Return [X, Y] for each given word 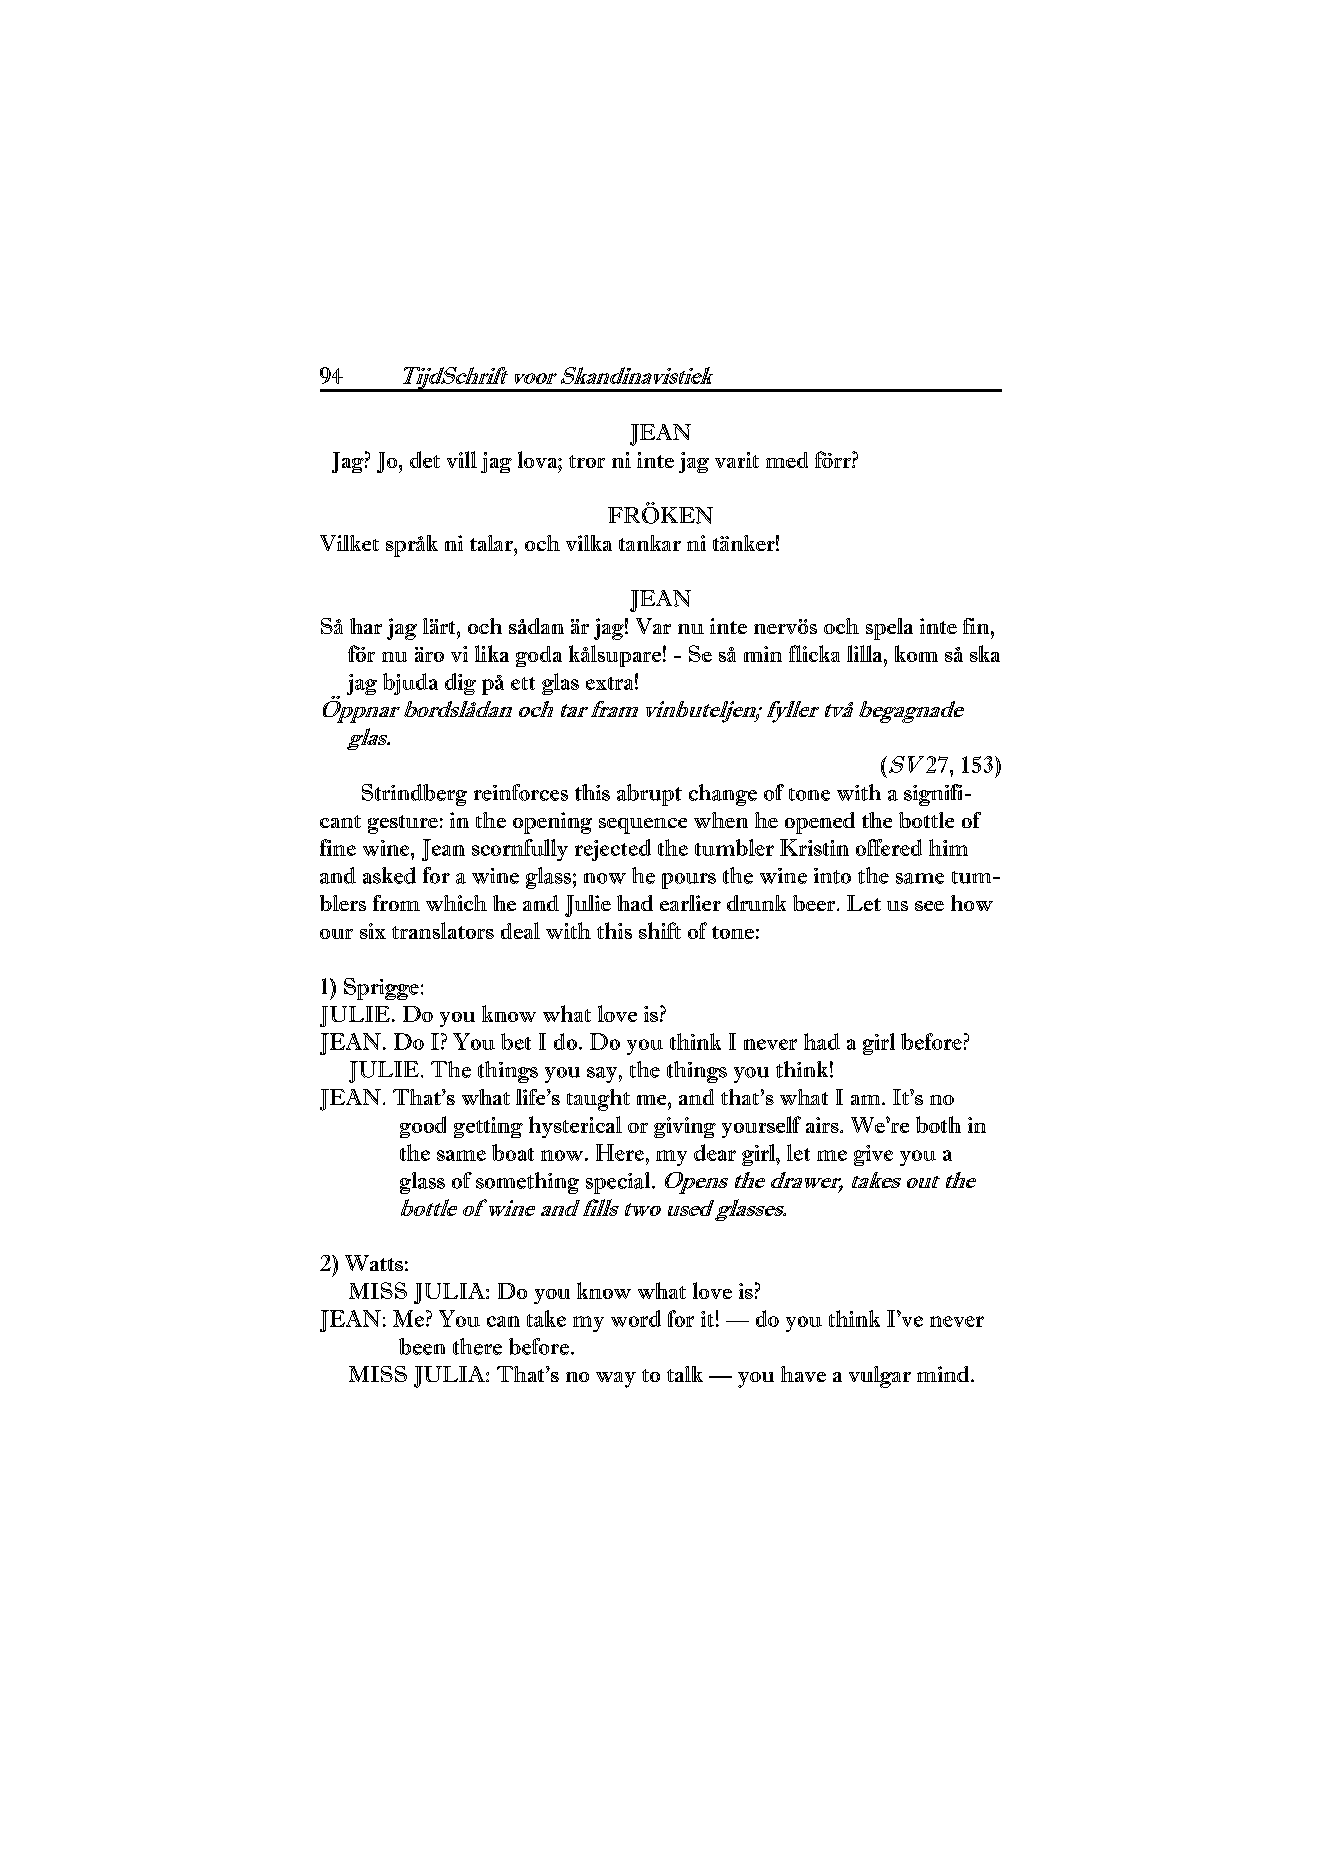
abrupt [649, 795]
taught [598, 1100]
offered [889, 847]
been [422, 1346]
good [423, 1127]
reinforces [521, 792]
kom [916, 653]
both [938, 1124]
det [425, 459]
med [787, 460]
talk [685, 1374]
